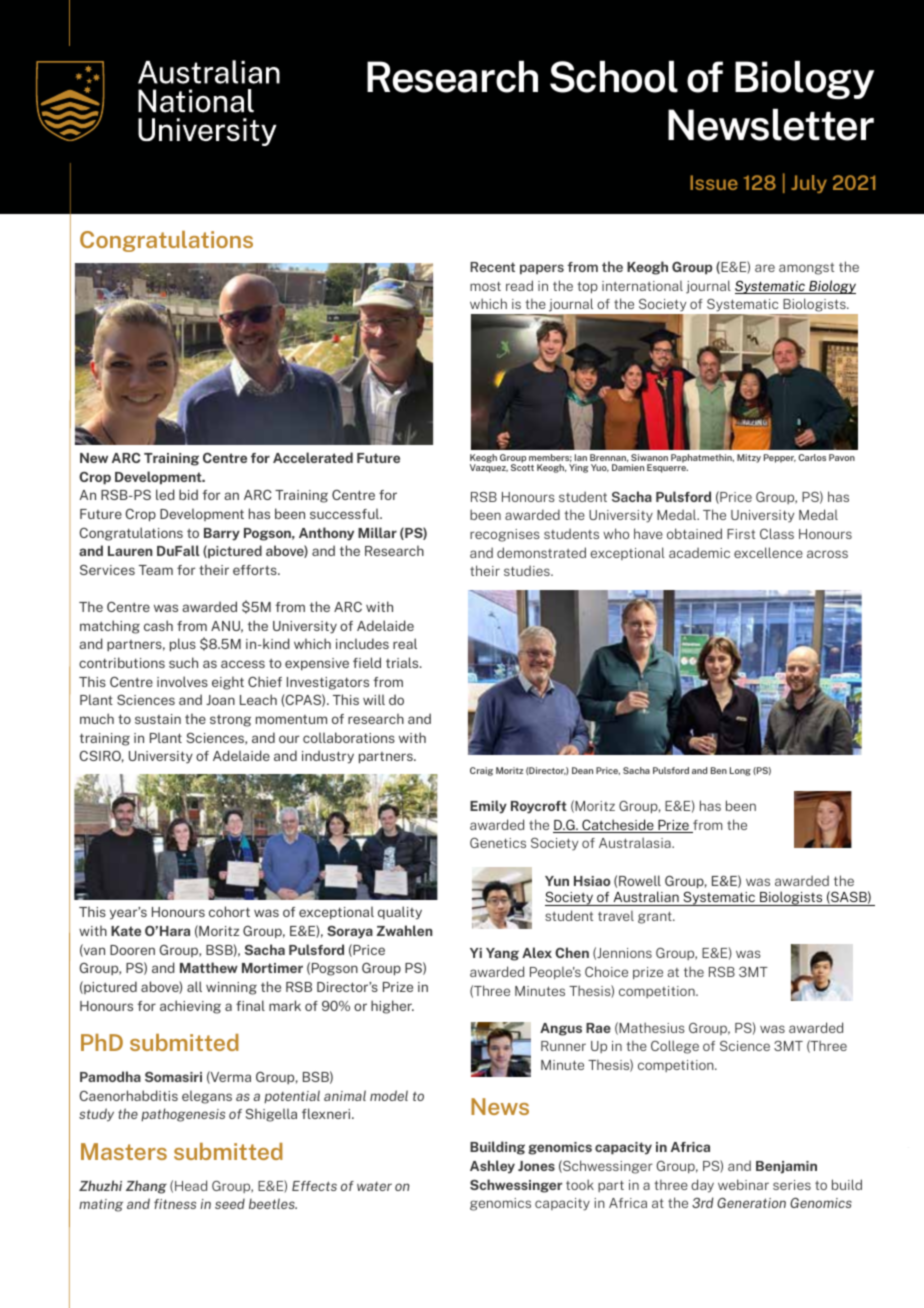 The height and width of the screenshot is (1308, 924). I want to click on plus, so click(183, 645).
